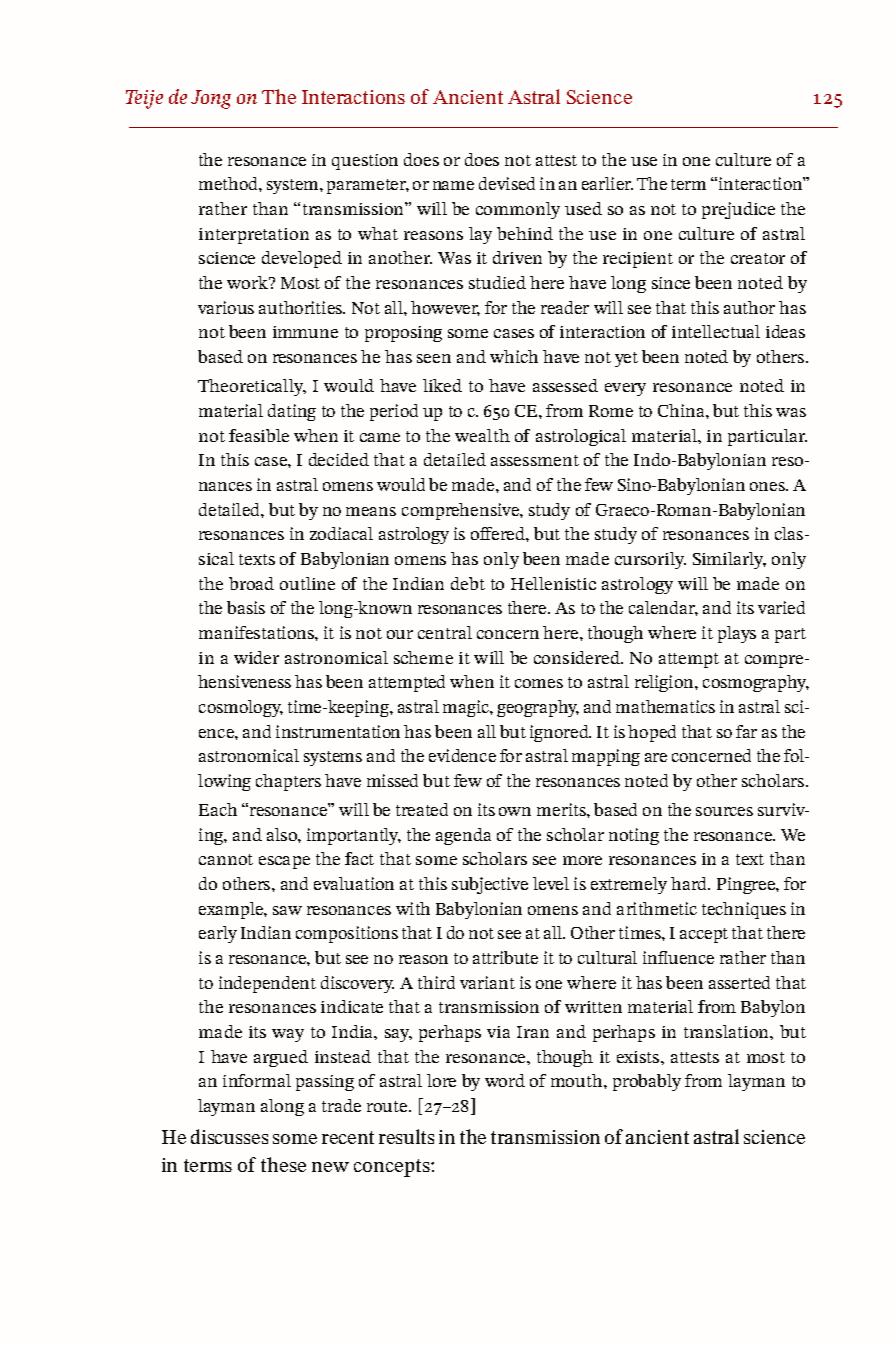 The height and width of the screenshot is (1345, 896). What do you see at coordinates (463, 836) in the screenshot?
I see `agenda` at bounding box center [463, 836].
